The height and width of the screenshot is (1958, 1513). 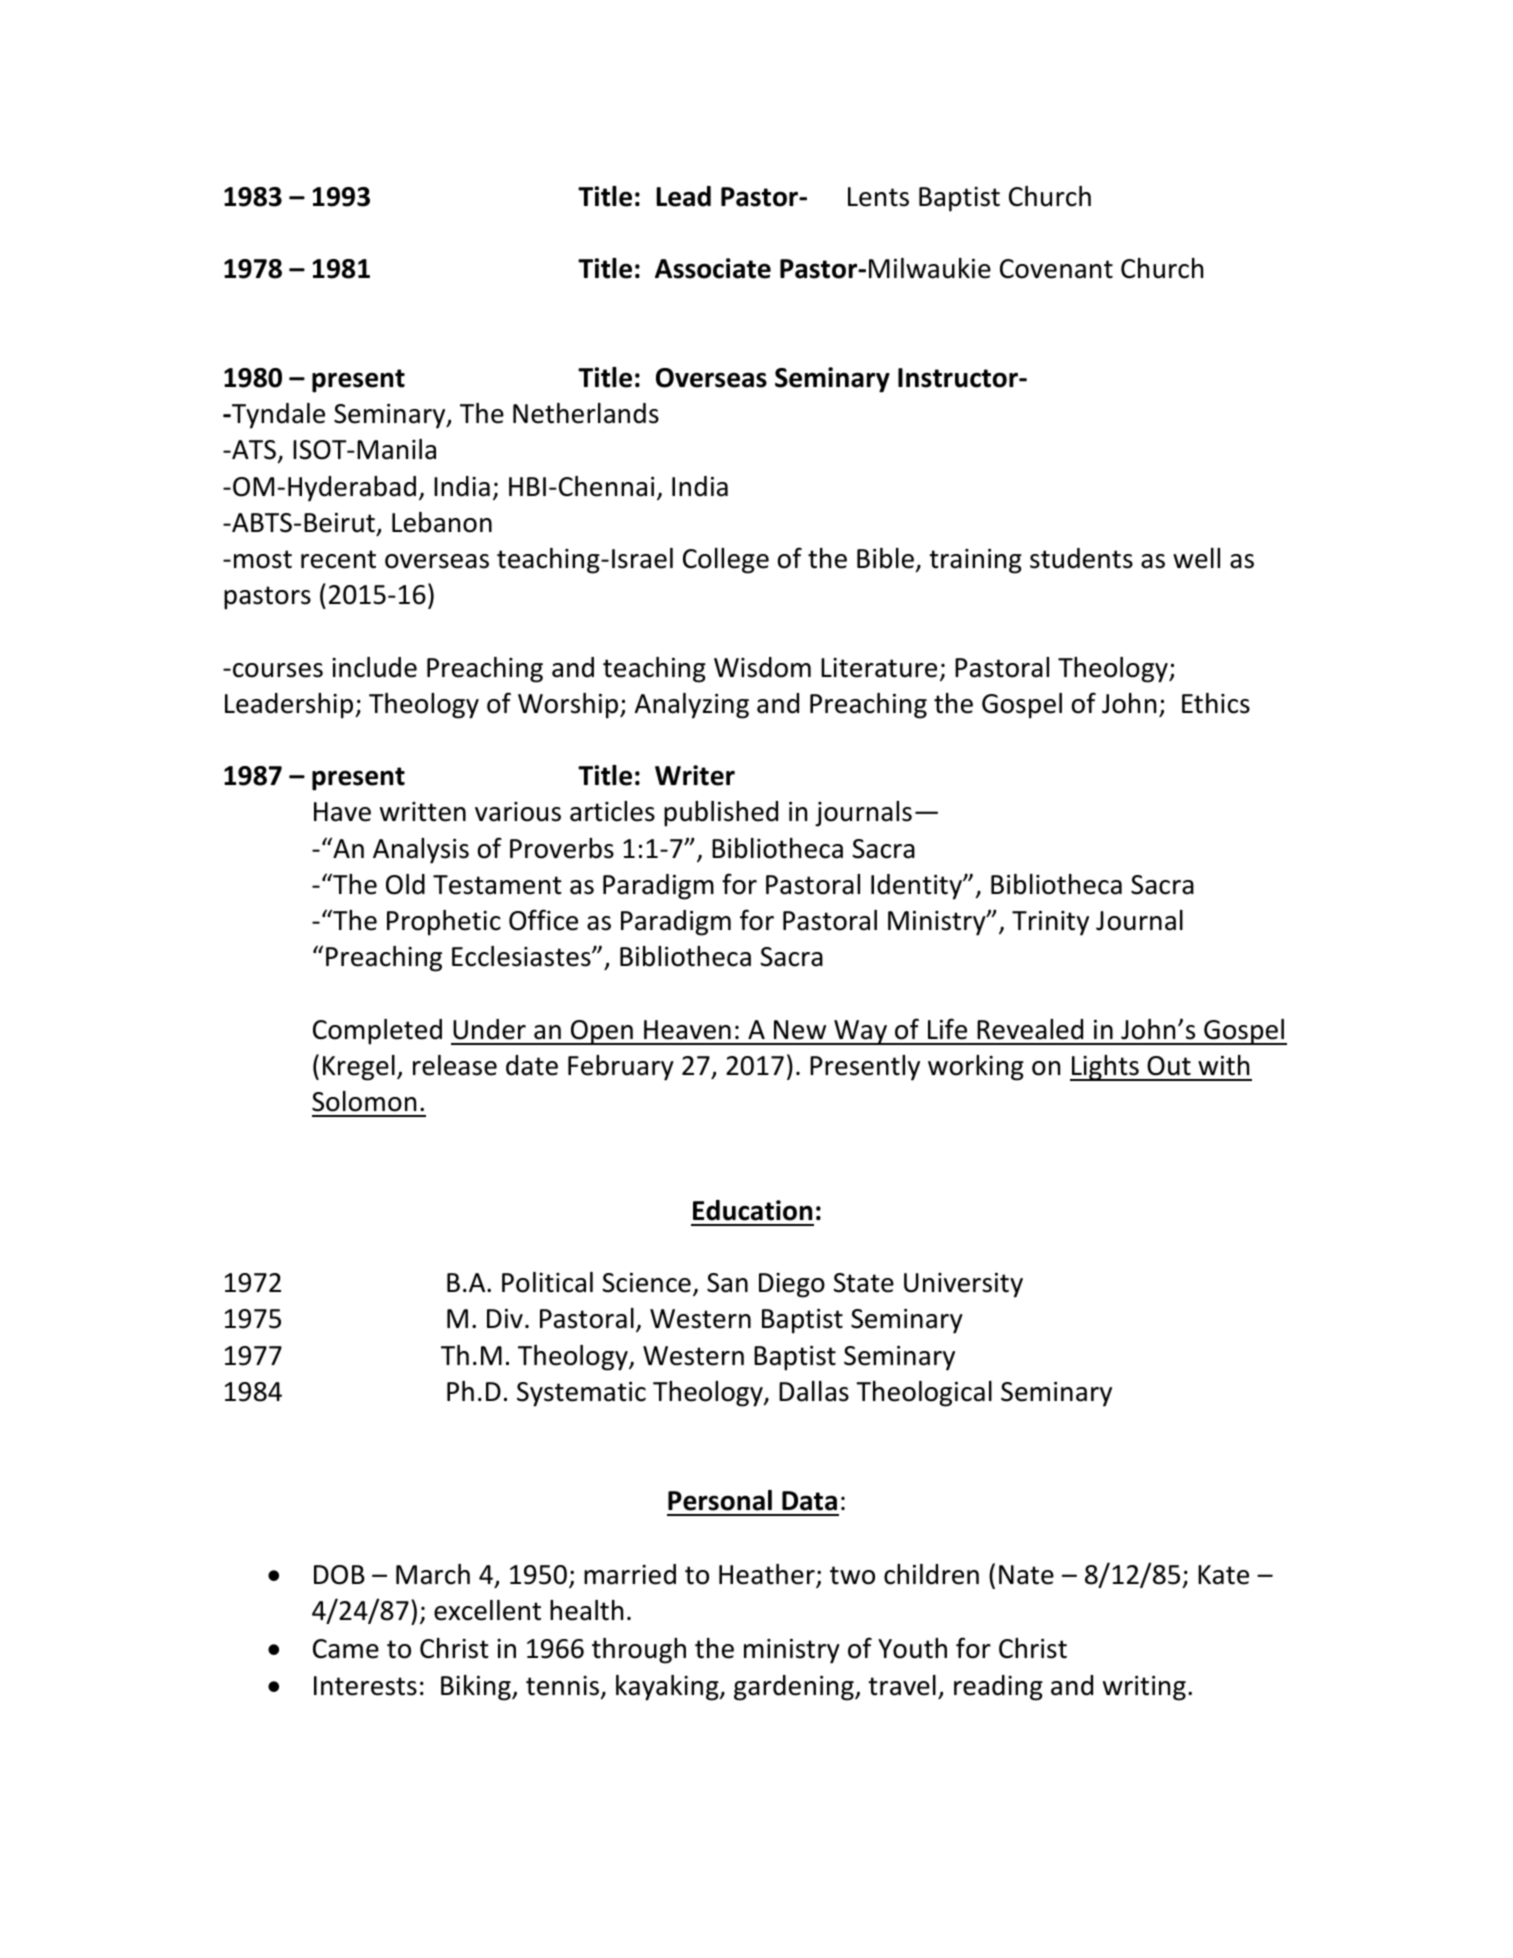 I want to click on recent, so click(x=338, y=559).
